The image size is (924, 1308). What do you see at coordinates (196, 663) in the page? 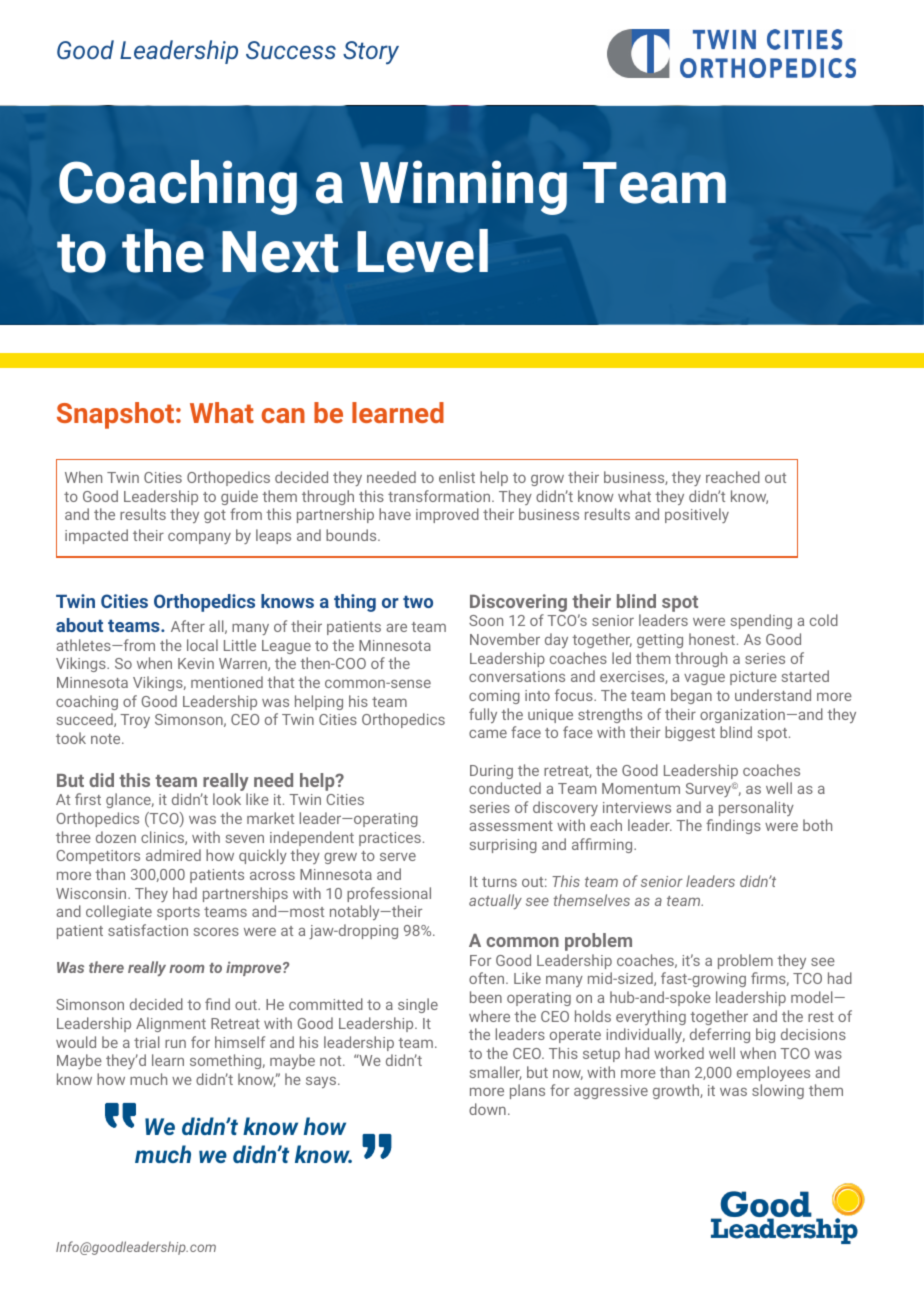
I see `Kevin` at bounding box center [196, 663].
